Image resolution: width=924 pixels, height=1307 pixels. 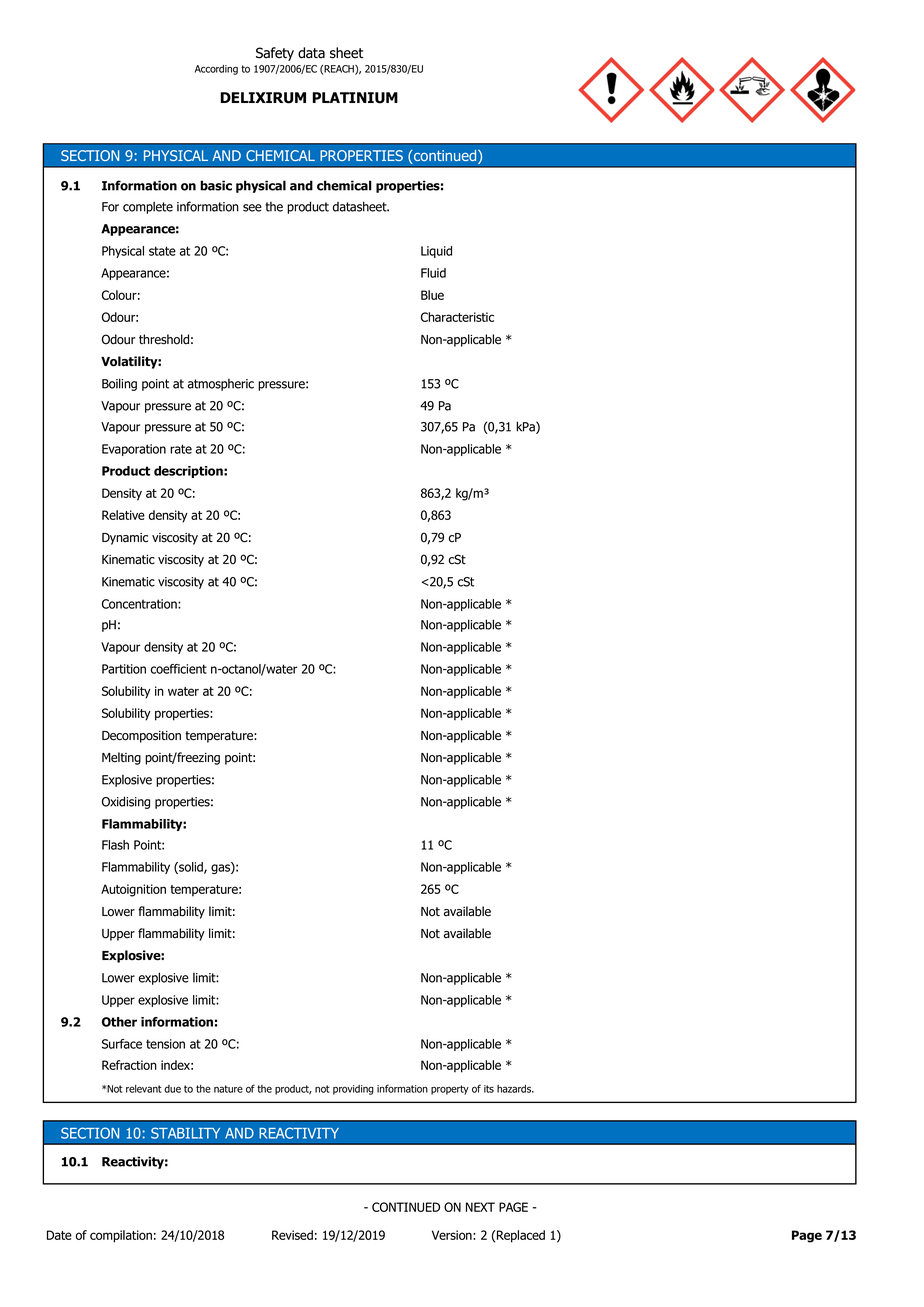 What do you see at coordinates (121, 1236) in the screenshot?
I see `compilation` at bounding box center [121, 1236].
